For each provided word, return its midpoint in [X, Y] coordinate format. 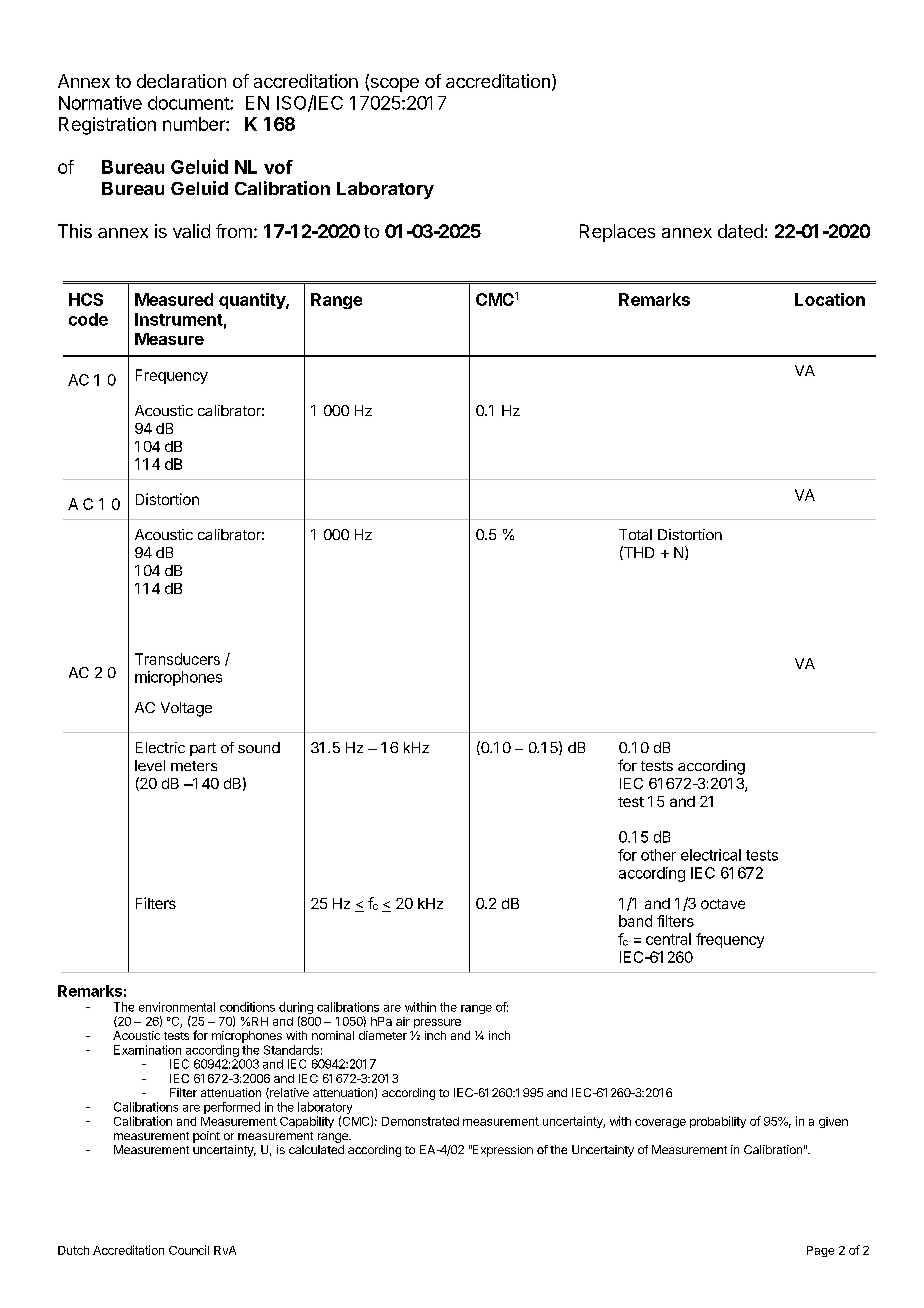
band [635, 921]
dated [740, 231]
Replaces [617, 233]
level [150, 765]
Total [635, 534]
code [88, 319]
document [189, 103]
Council [189, 1250]
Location [830, 299]
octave [723, 904]
